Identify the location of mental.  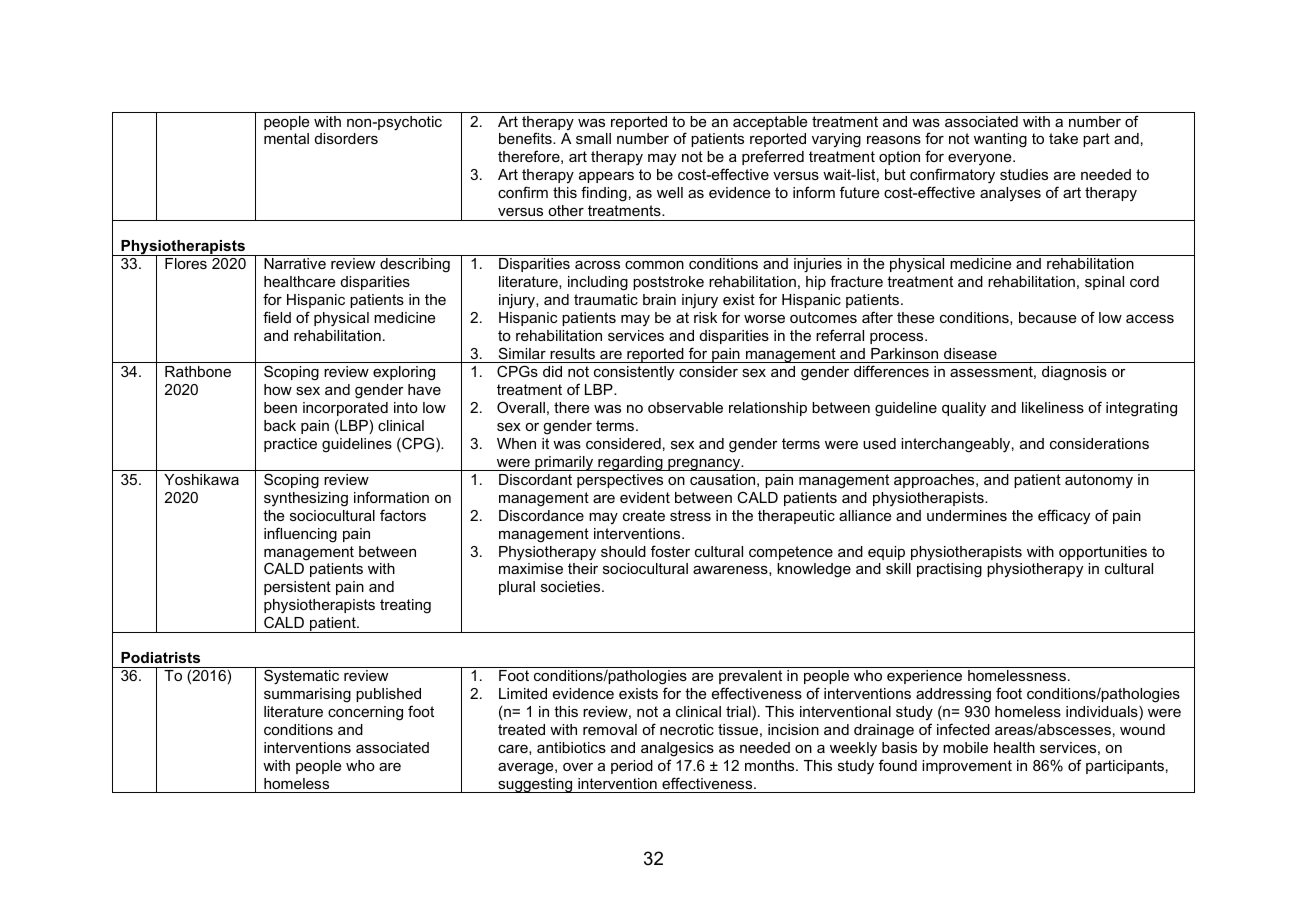
(286, 138).
